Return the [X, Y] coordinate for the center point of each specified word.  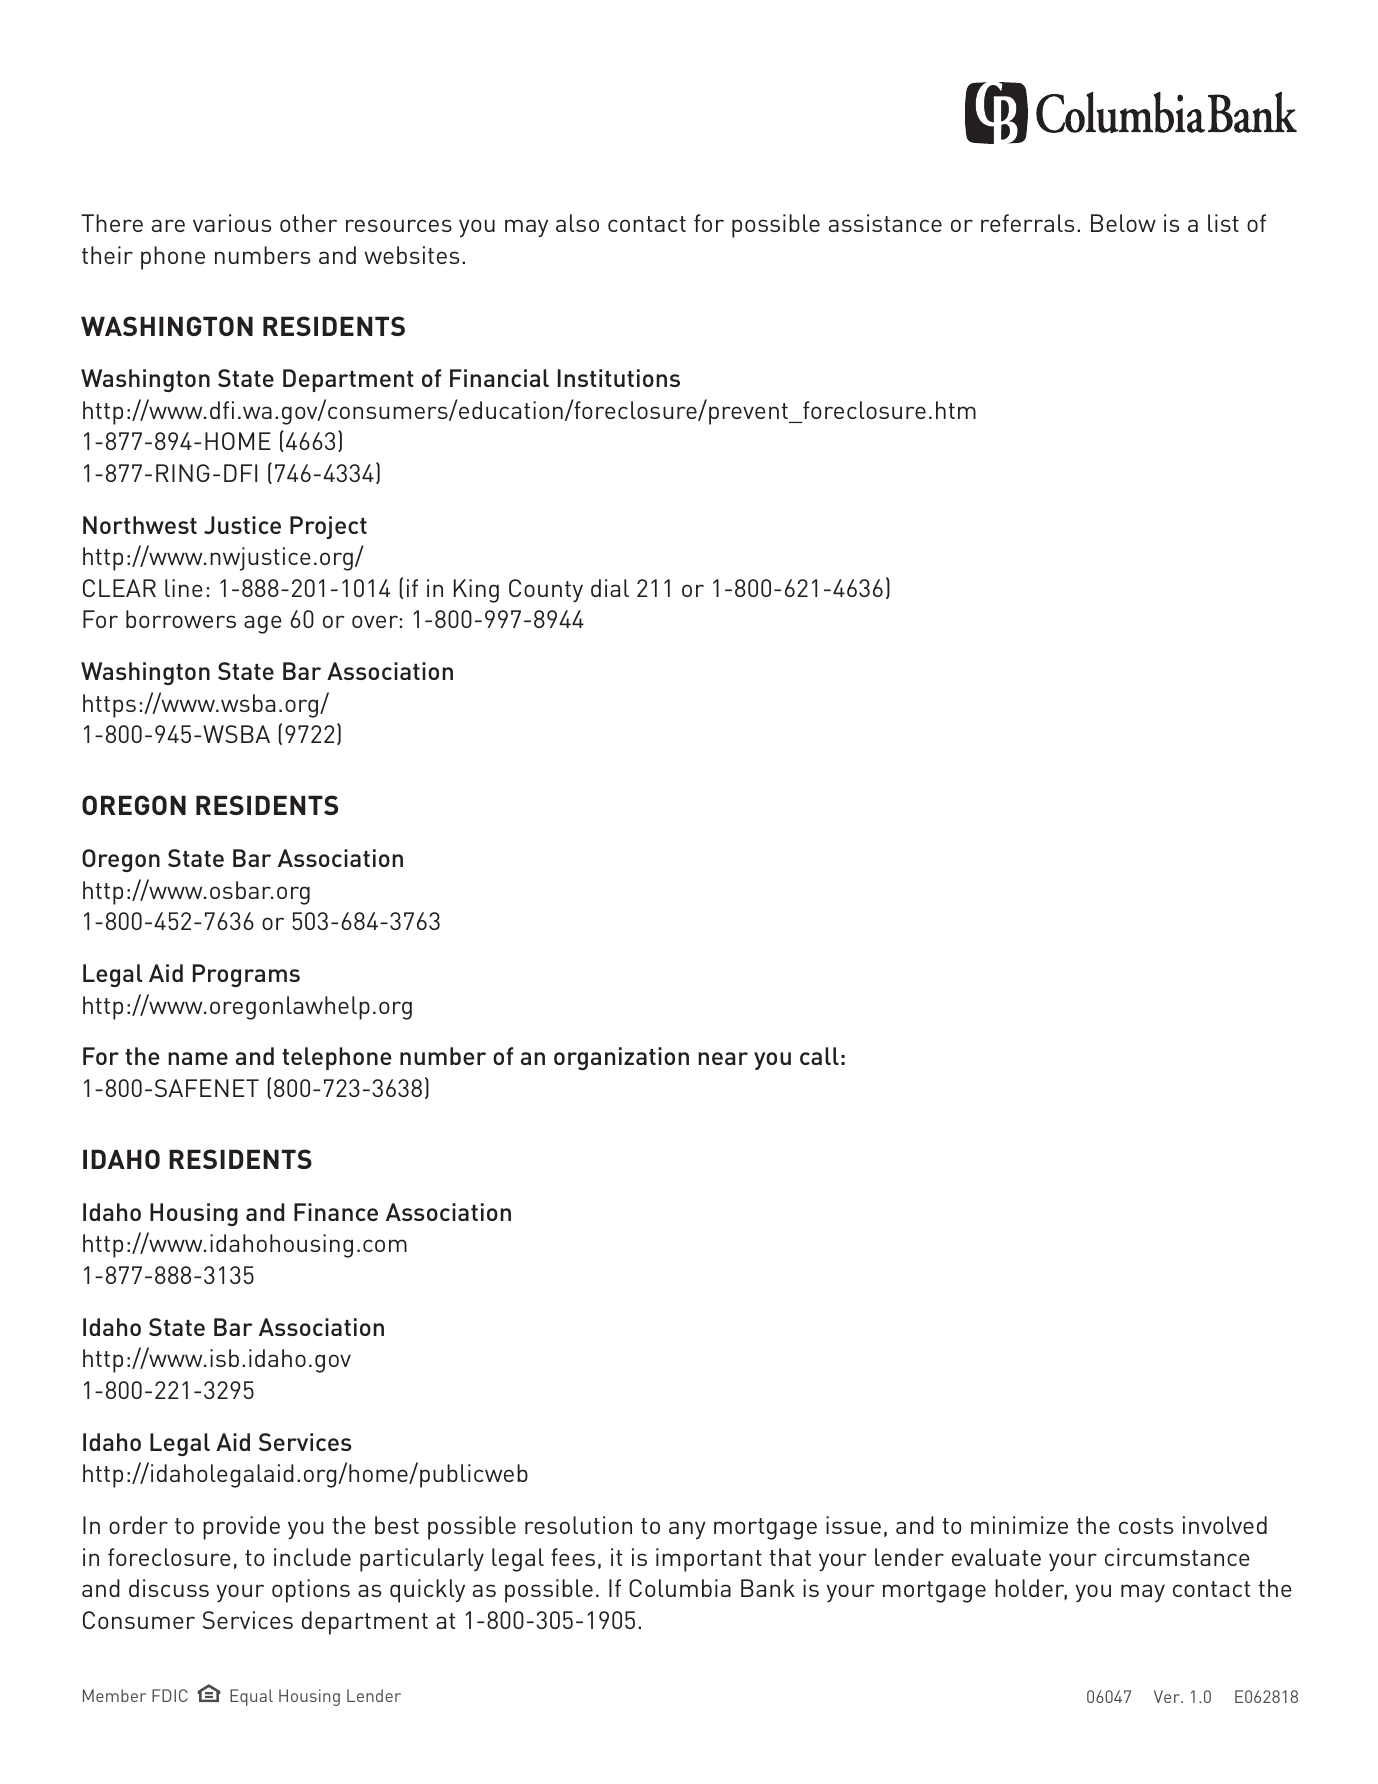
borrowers [181, 619]
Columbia [680, 1588]
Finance [336, 1212]
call [819, 1056]
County [546, 590]
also [577, 223]
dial [610, 588]
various [232, 223]
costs [1146, 1526]
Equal [251, 1697]
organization [621, 1058]
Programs [246, 975]
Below [1123, 223]
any [687, 1530]
